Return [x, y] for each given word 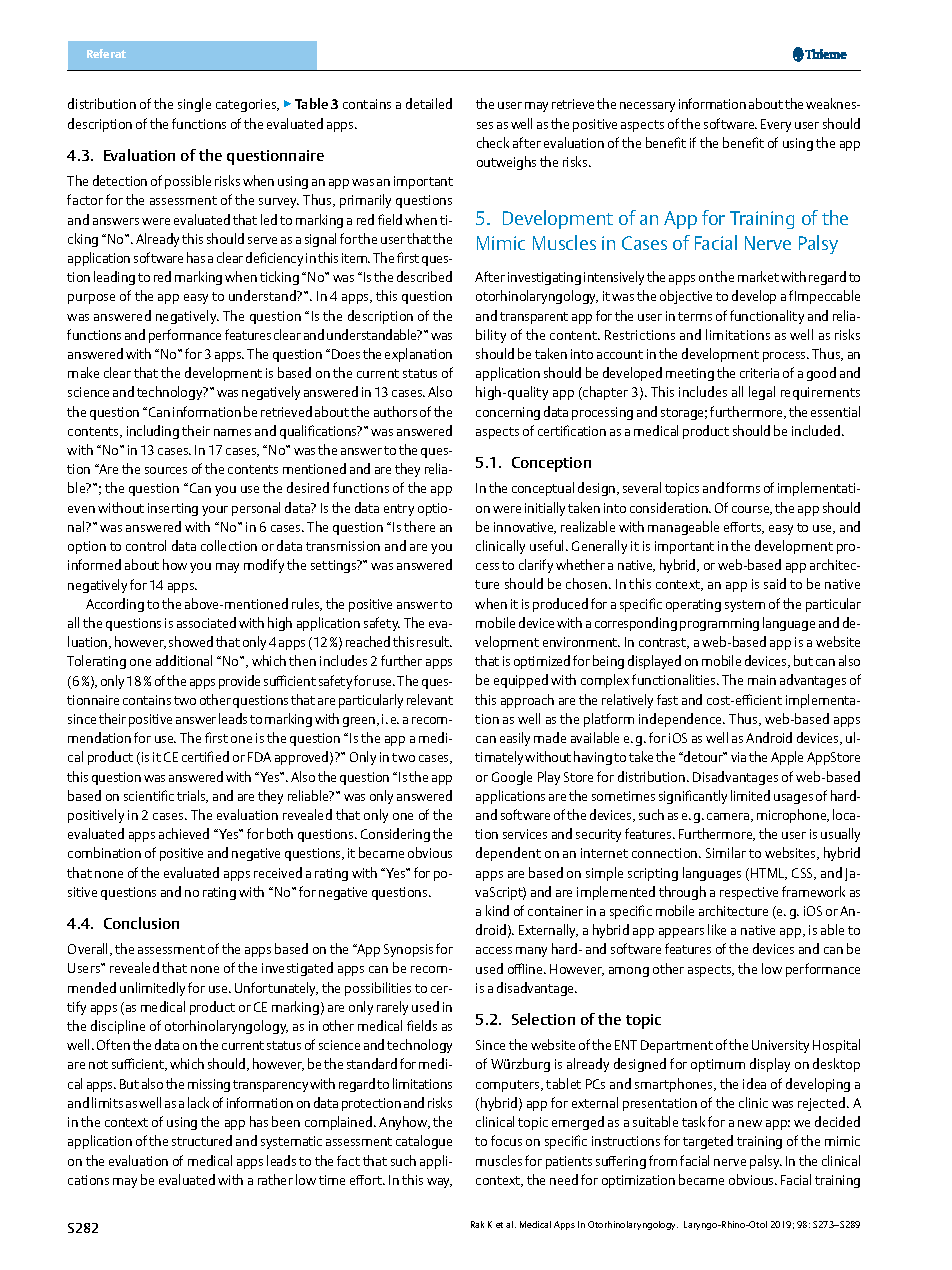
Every [776, 125]
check [493, 142]
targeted [708, 1142]
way [439, 1183]
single [194, 105]
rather [275, 1179]
